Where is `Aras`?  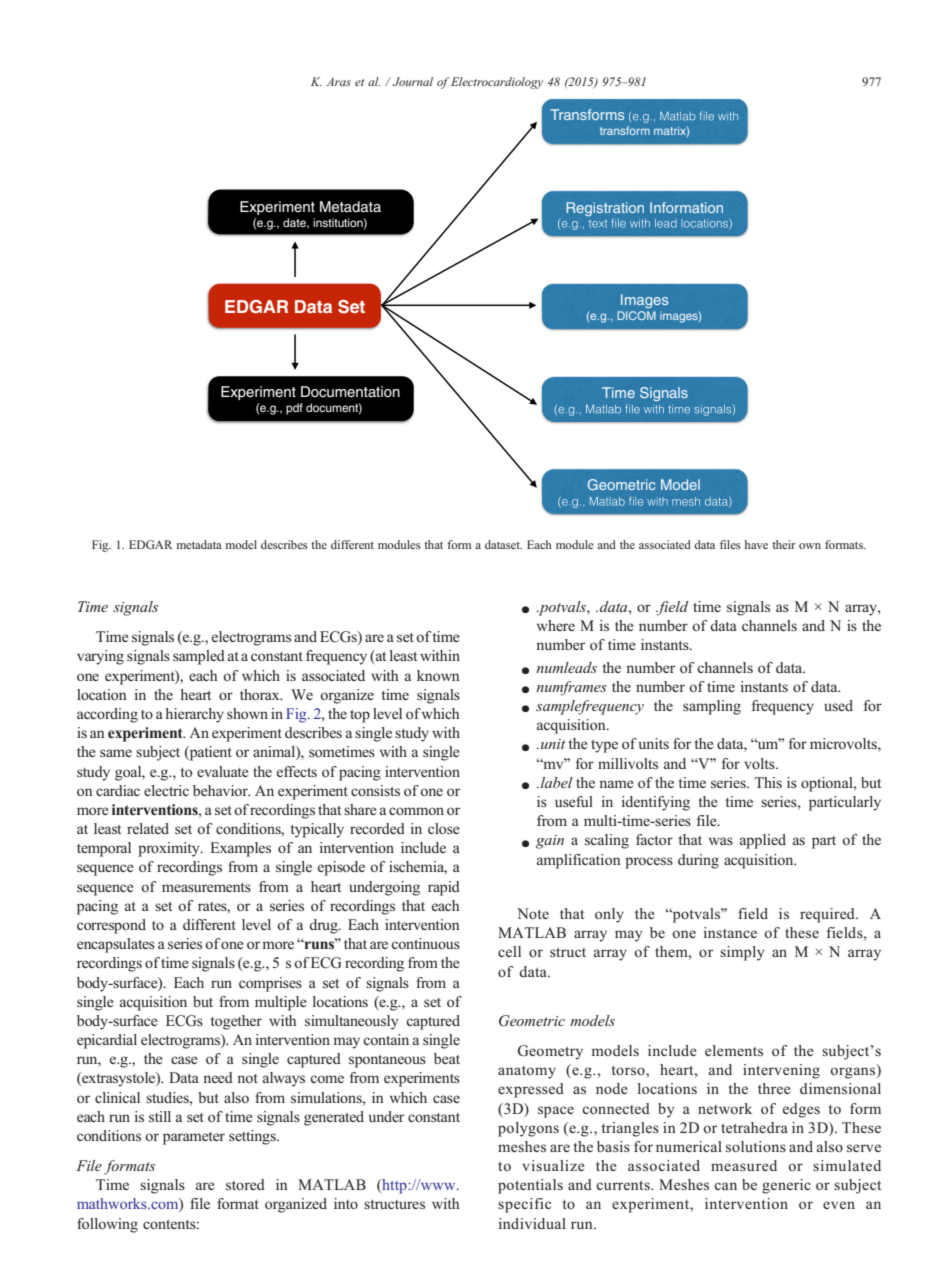 Aras is located at coordinates (338, 81).
